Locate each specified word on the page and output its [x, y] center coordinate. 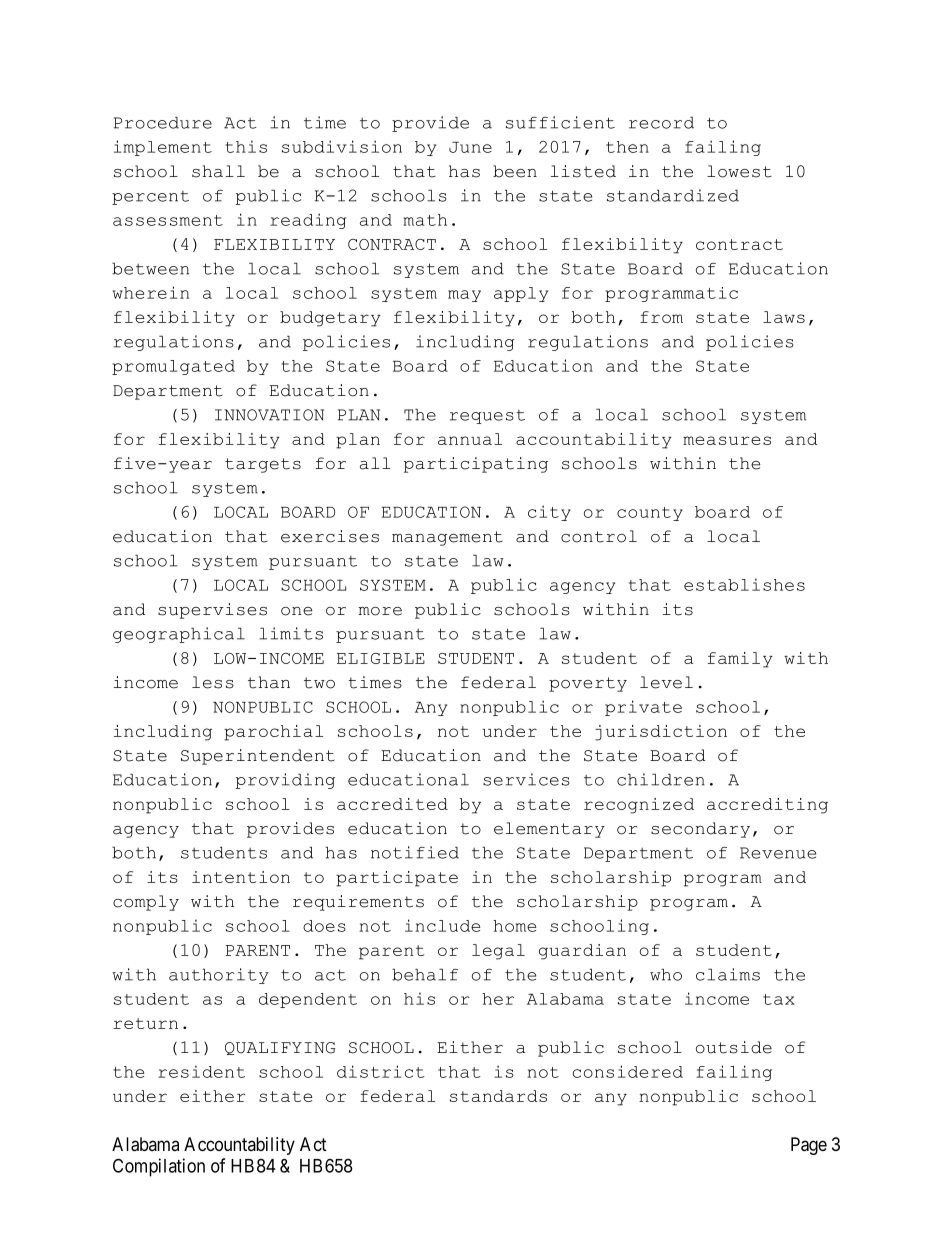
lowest [739, 171]
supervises [212, 611]
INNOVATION [269, 415]
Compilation [159, 1167]
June [470, 147]
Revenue [778, 853]
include [442, 925]
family [740, 660]
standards [498, 1096]
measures [727, 440]
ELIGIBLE [381, 658]
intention [241, 877]
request [487, 417]
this [246, 146]
